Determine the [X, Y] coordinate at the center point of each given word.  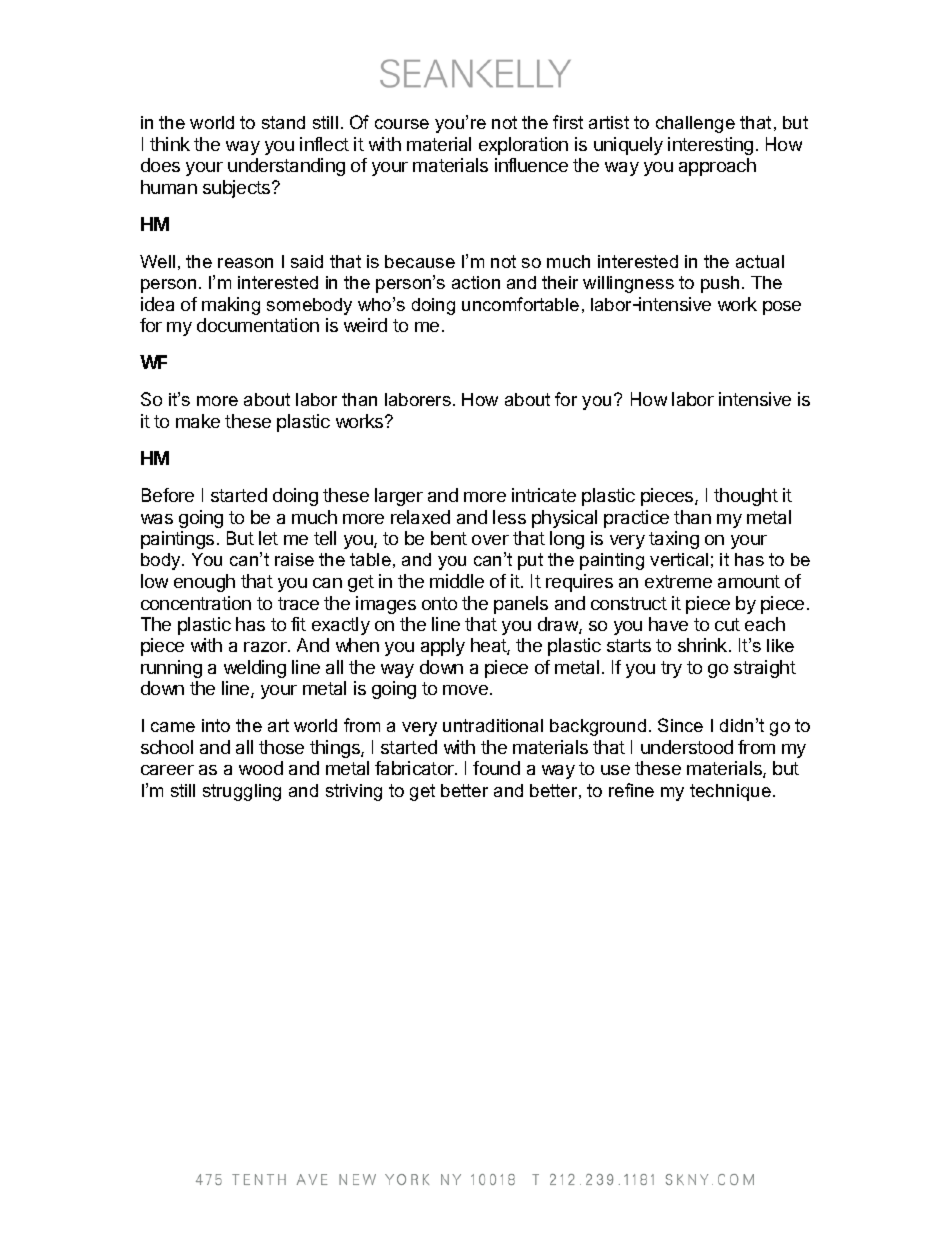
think [170, 144]
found [496, 768]
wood [261, 768]
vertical [679, 559]
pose [782, 308]
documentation [258, 325]
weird [365, 325]
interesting [710, 146]
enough [204, 583]
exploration [523, 146]
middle [457, 581]
